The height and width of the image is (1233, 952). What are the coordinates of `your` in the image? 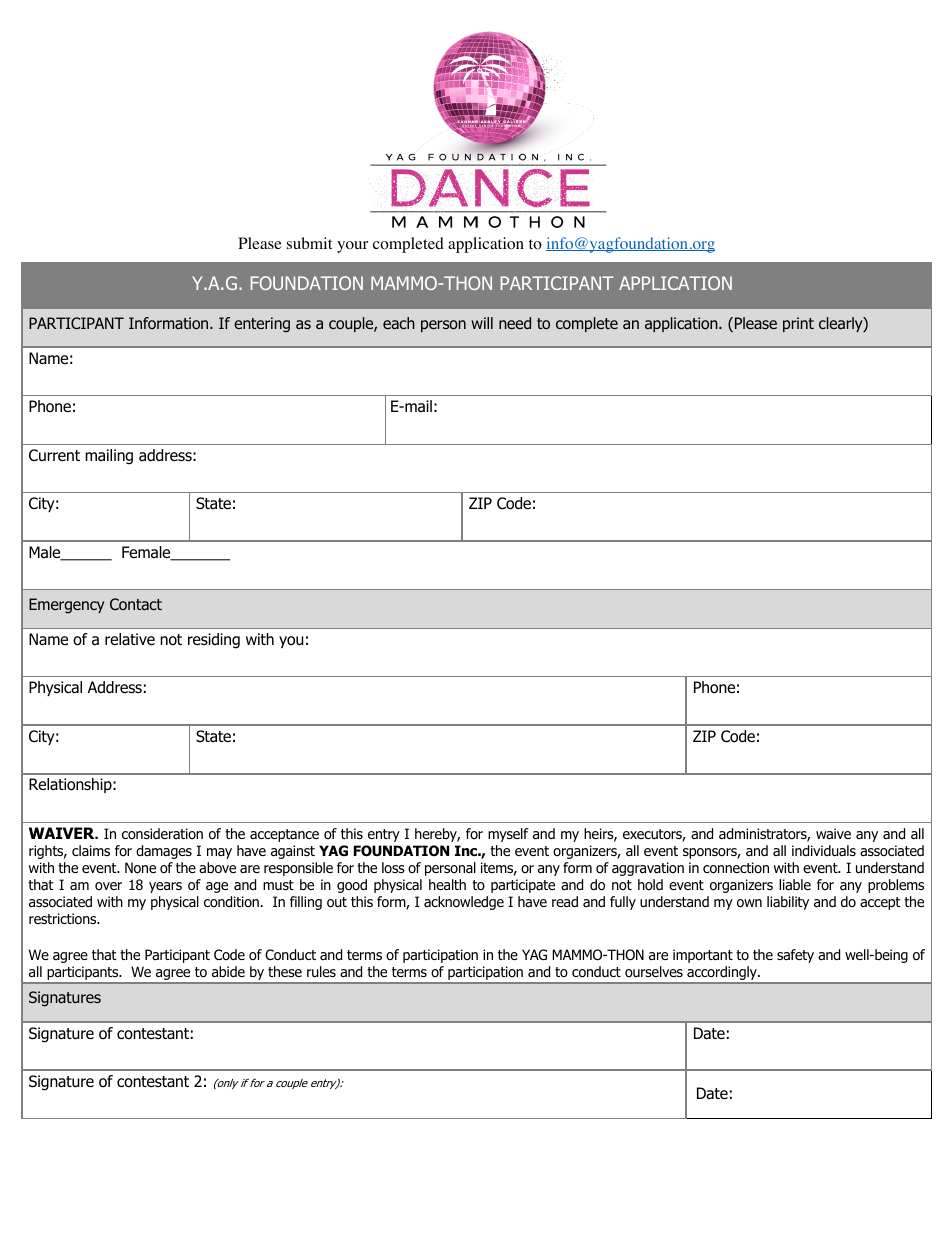 It's located at (352, 247).
